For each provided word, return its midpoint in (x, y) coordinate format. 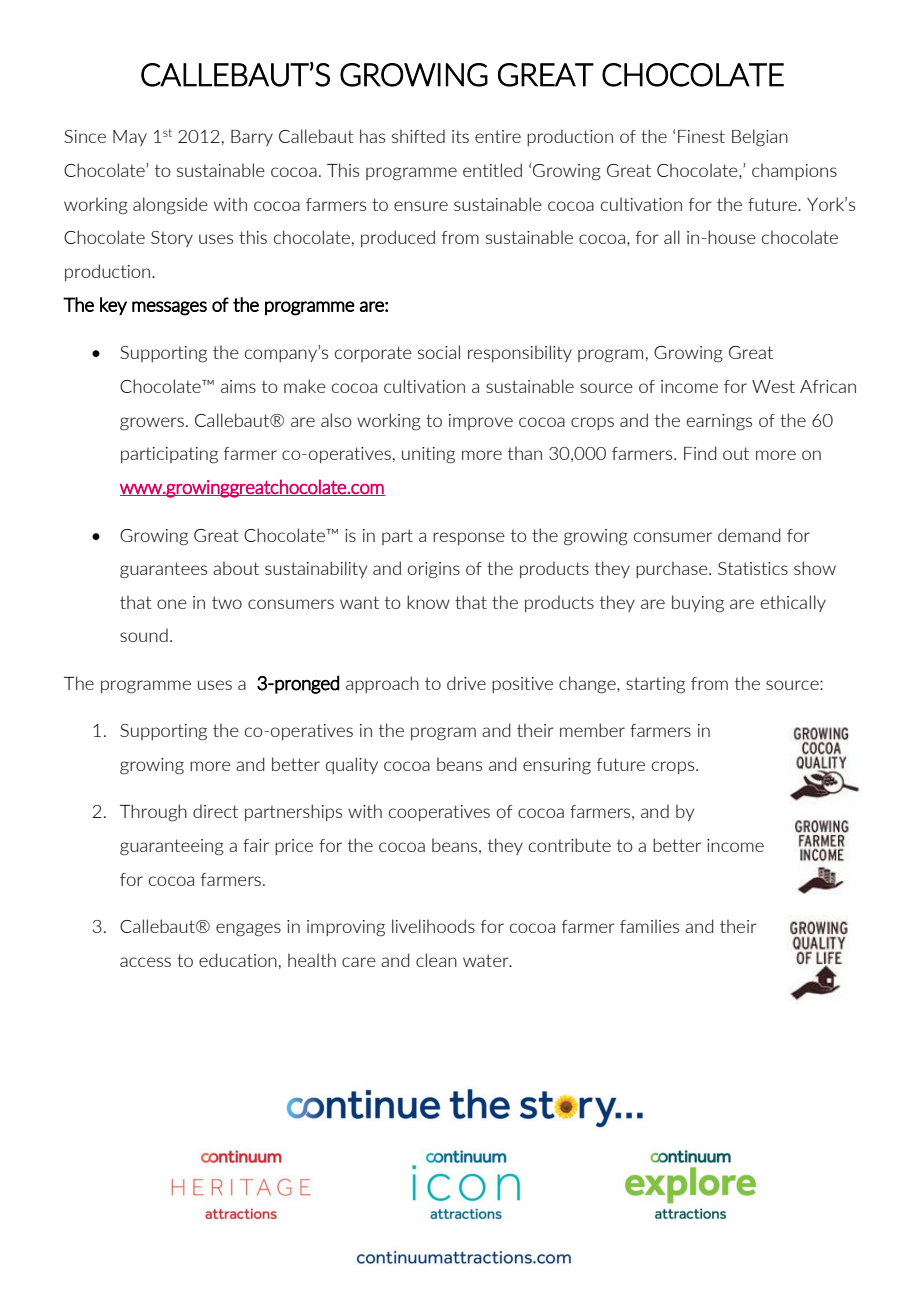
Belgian (760, 138)
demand (749, 535)
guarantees (163, 570)
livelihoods (433, 926)
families (649, 926)
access (145, 962)
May (130, 138)
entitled (492, 170)
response (469, 538)
